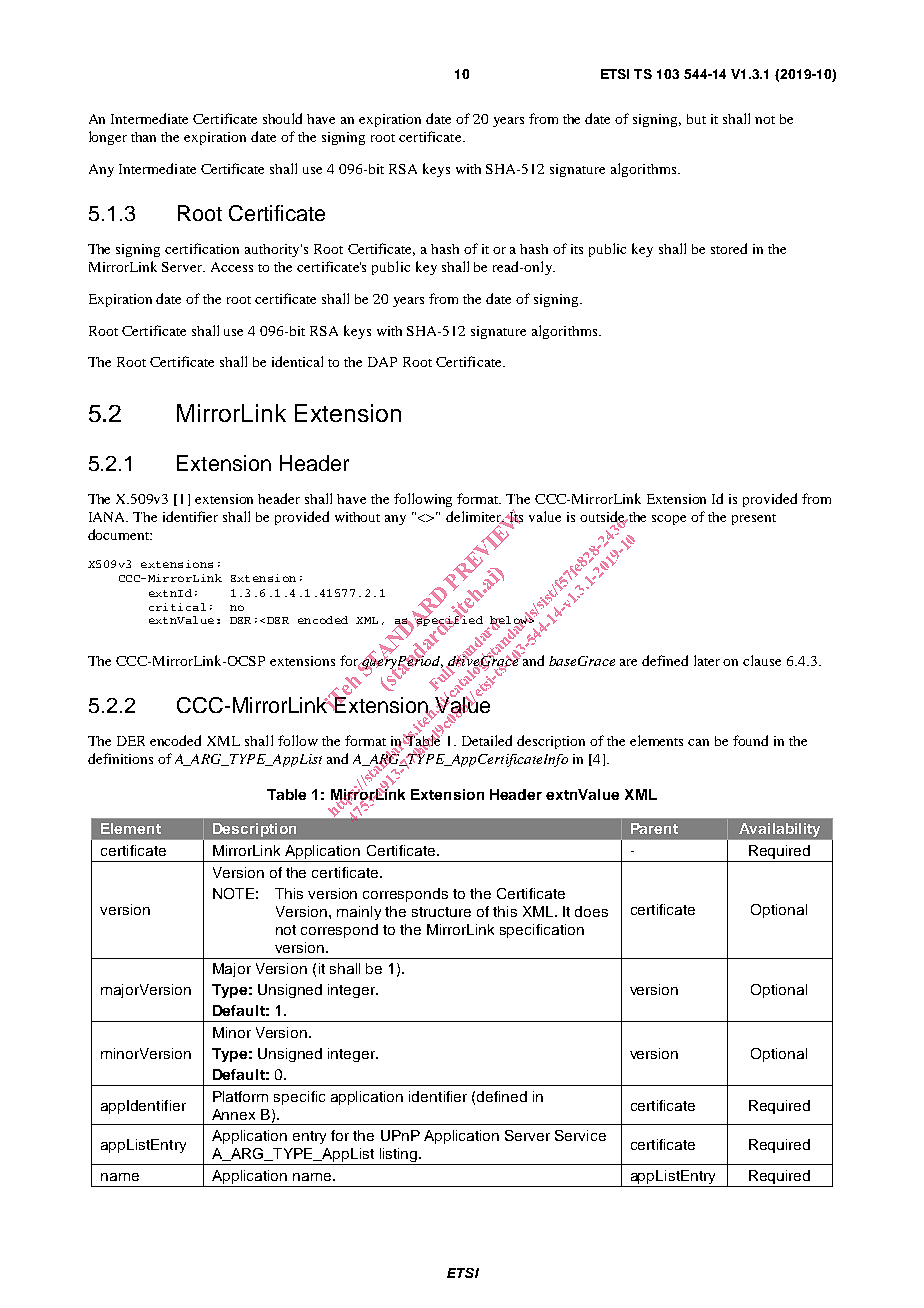  What do you see at coordinates (580, 1135) in the page?
I see `Service` at bounding box center [580, 1135].
